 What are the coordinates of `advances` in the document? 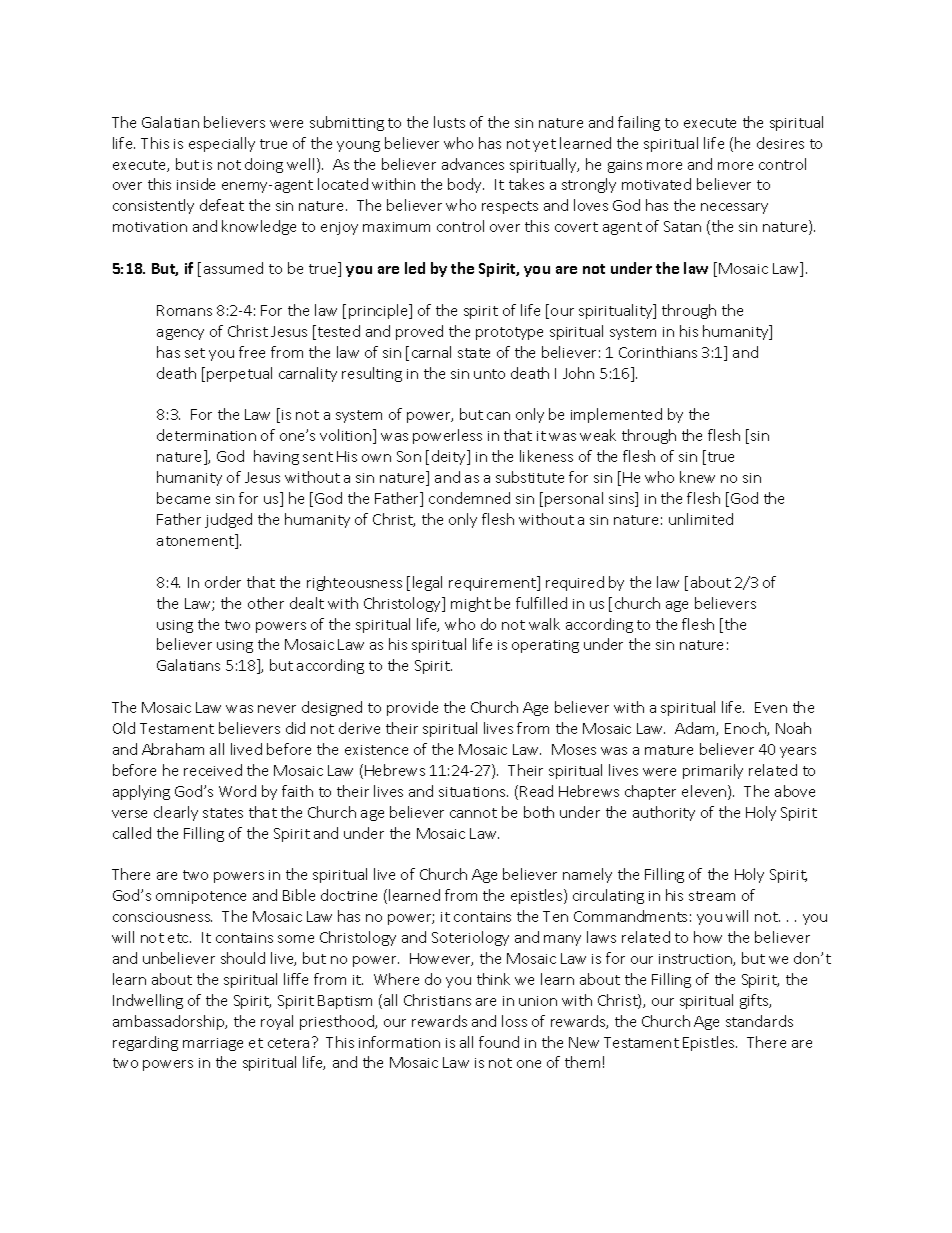 It's located at (473, 164).
